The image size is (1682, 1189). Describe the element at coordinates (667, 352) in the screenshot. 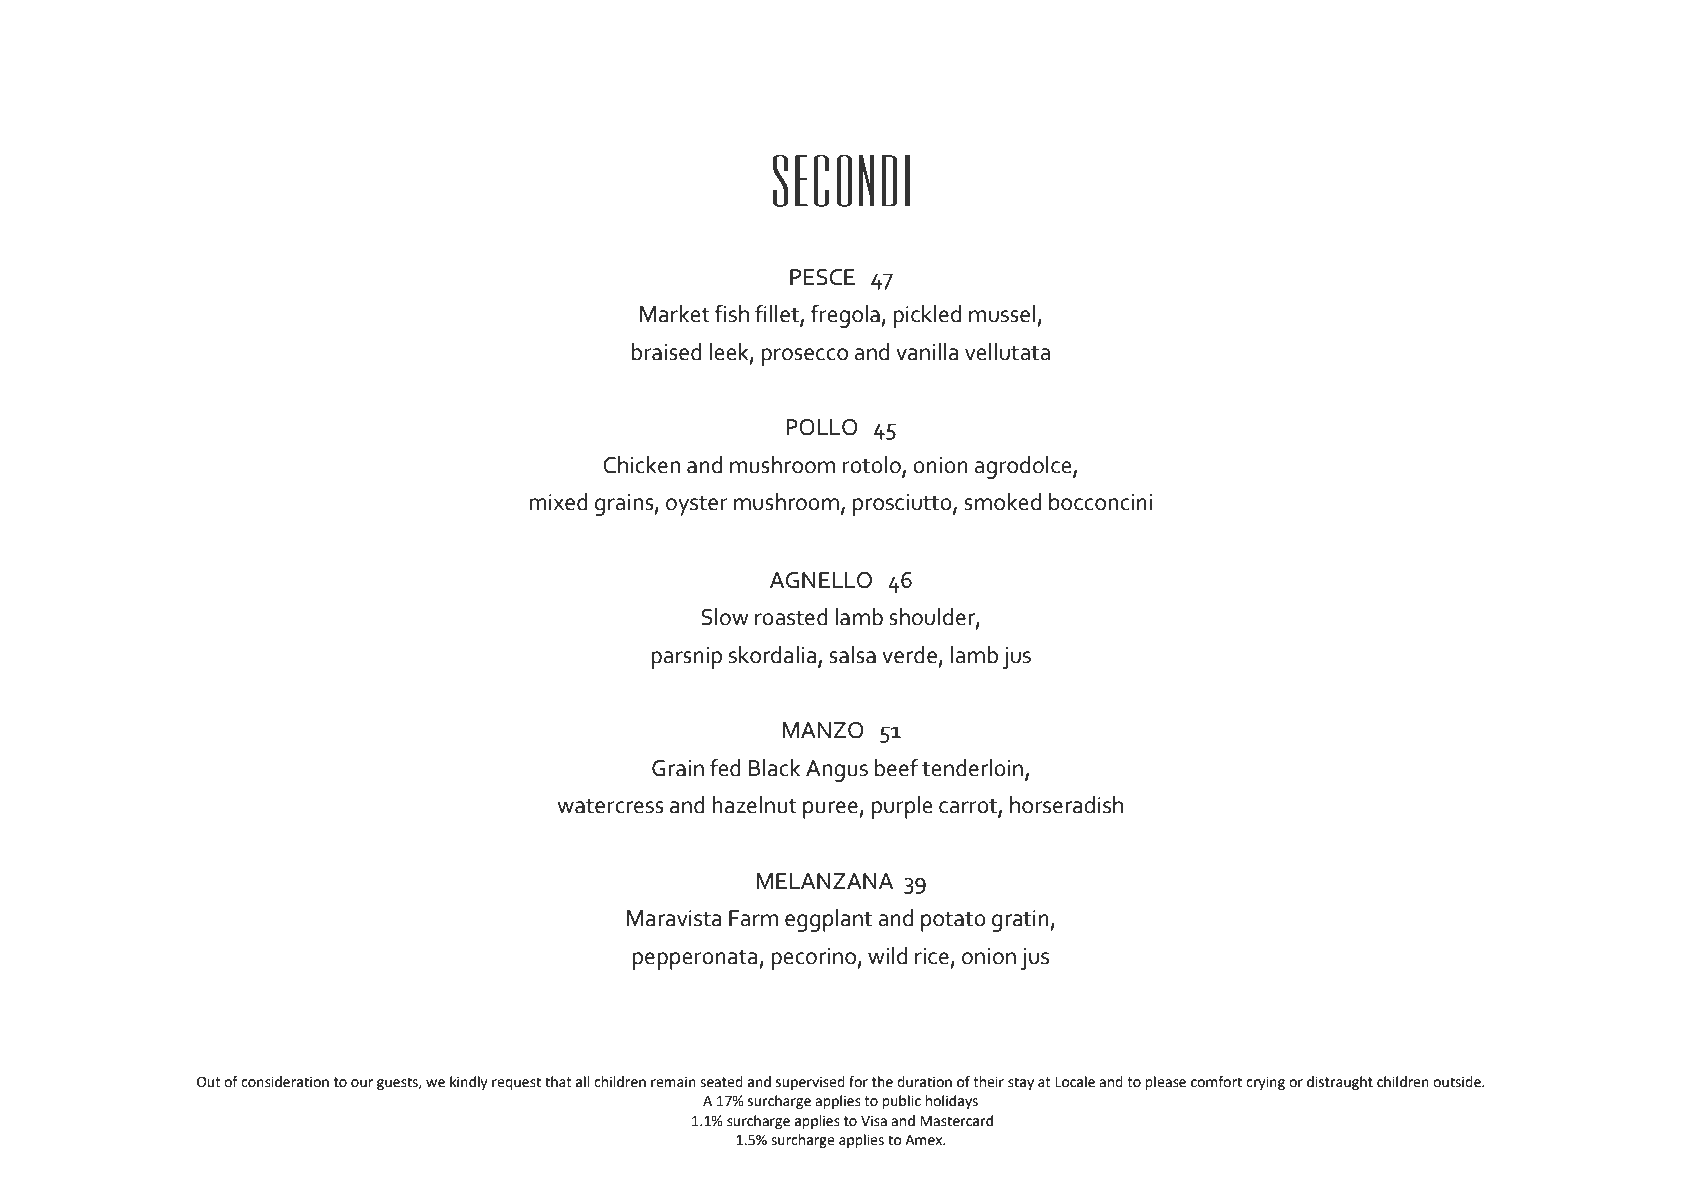

I see `braised` at that location.
